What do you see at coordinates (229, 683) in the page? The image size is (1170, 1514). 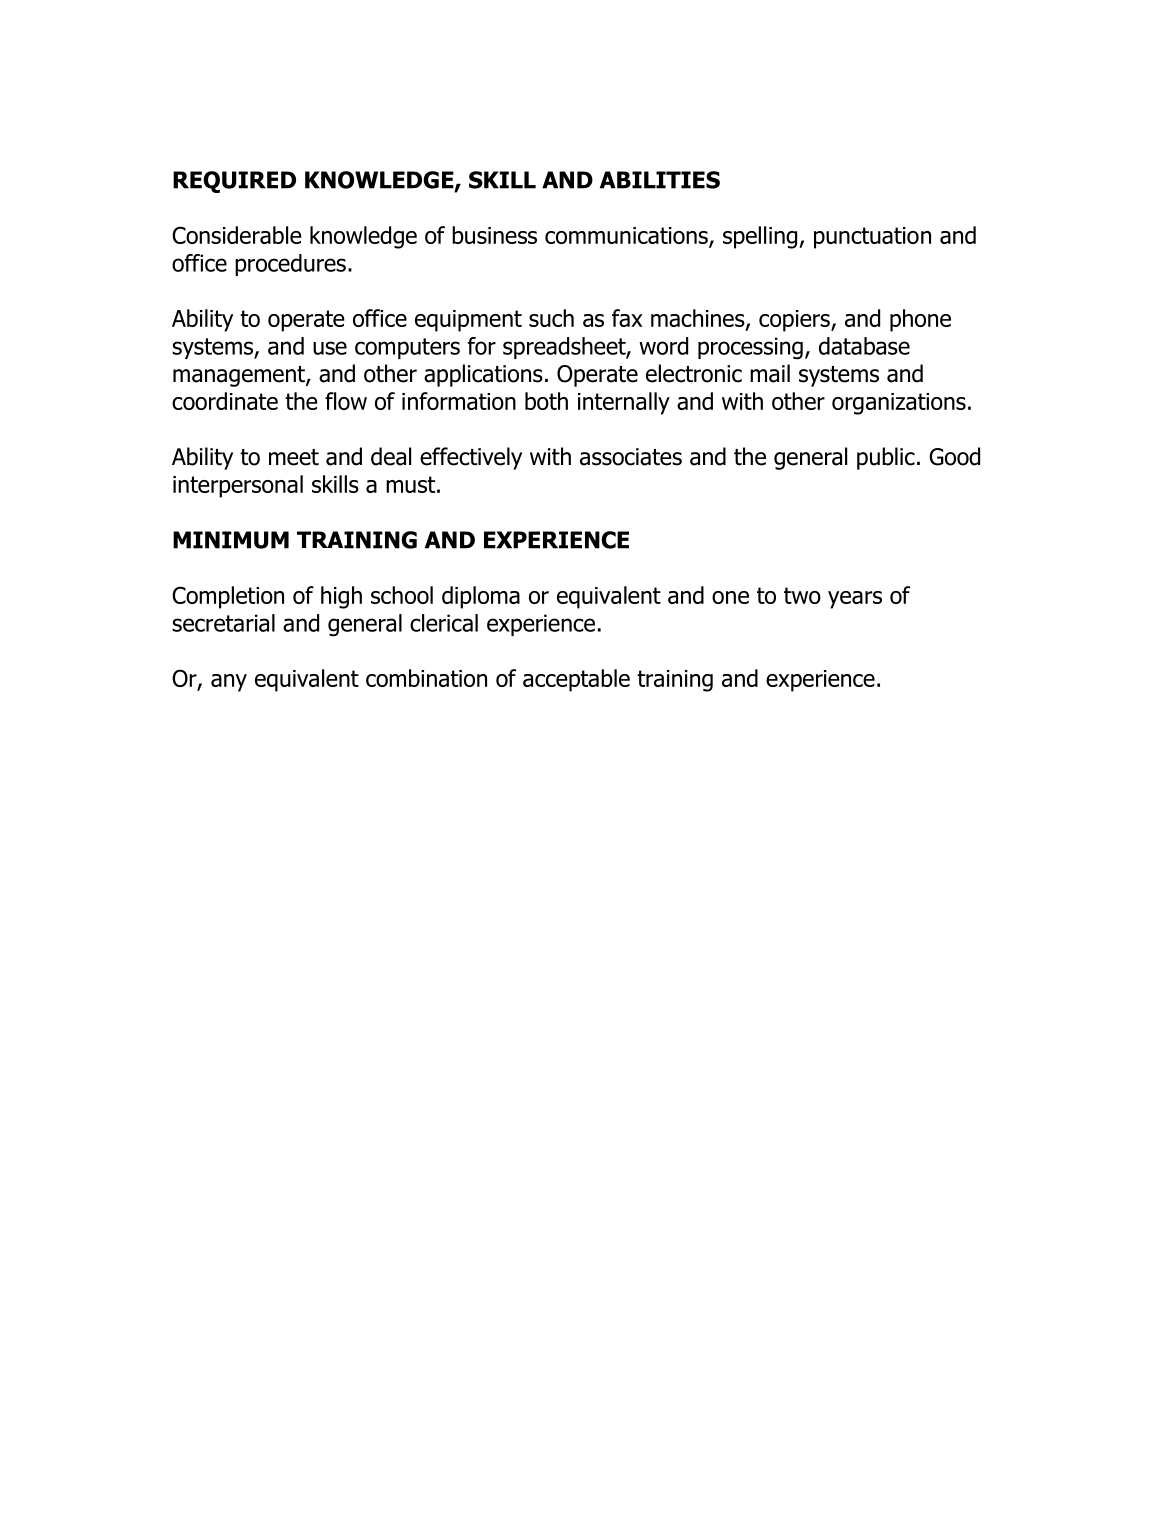 I see `any` at bounding box center [229, 683].
